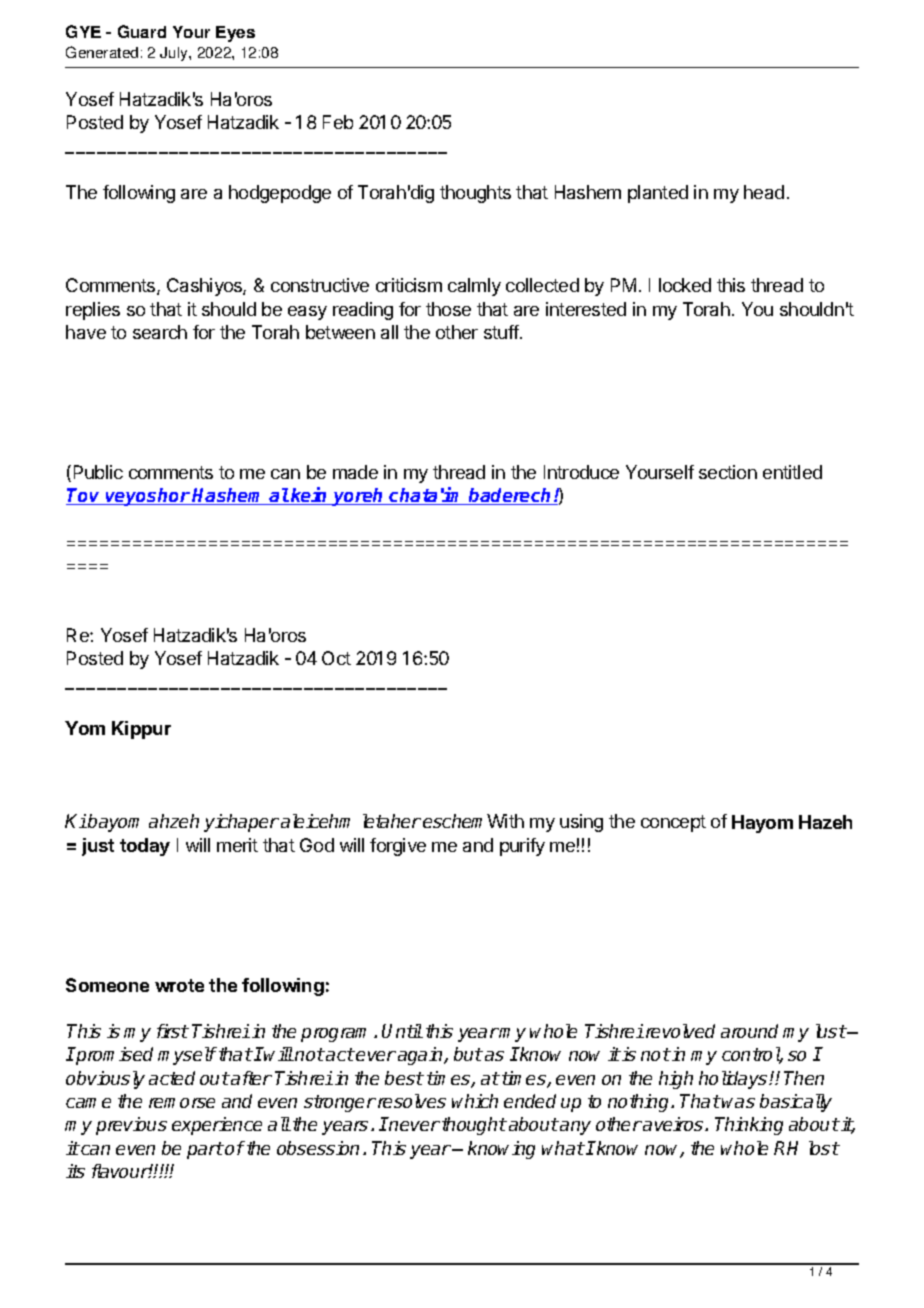  I want to click on section, so click(728, 472).
